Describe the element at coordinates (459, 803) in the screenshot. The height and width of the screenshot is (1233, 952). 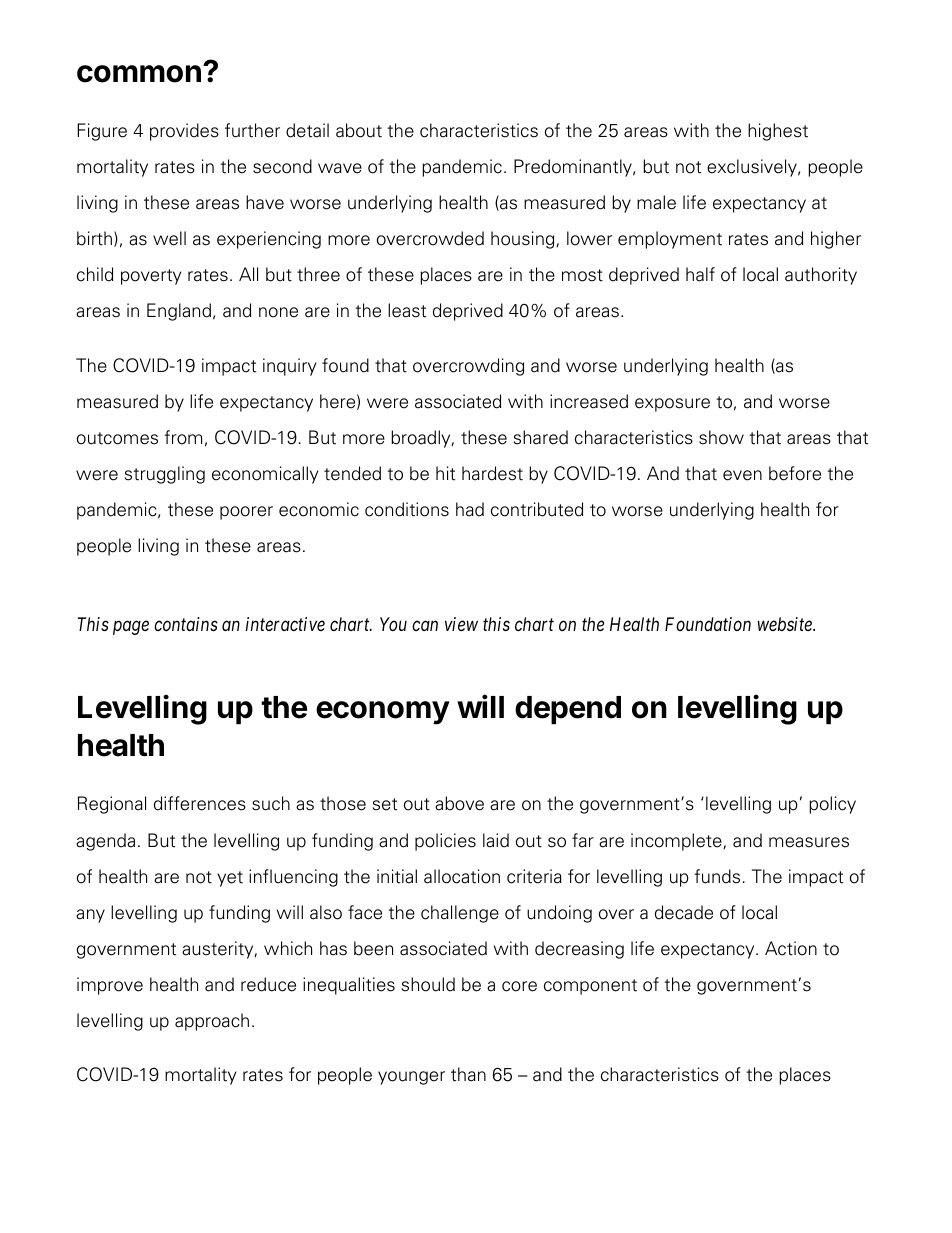
I see `above` at that location.
